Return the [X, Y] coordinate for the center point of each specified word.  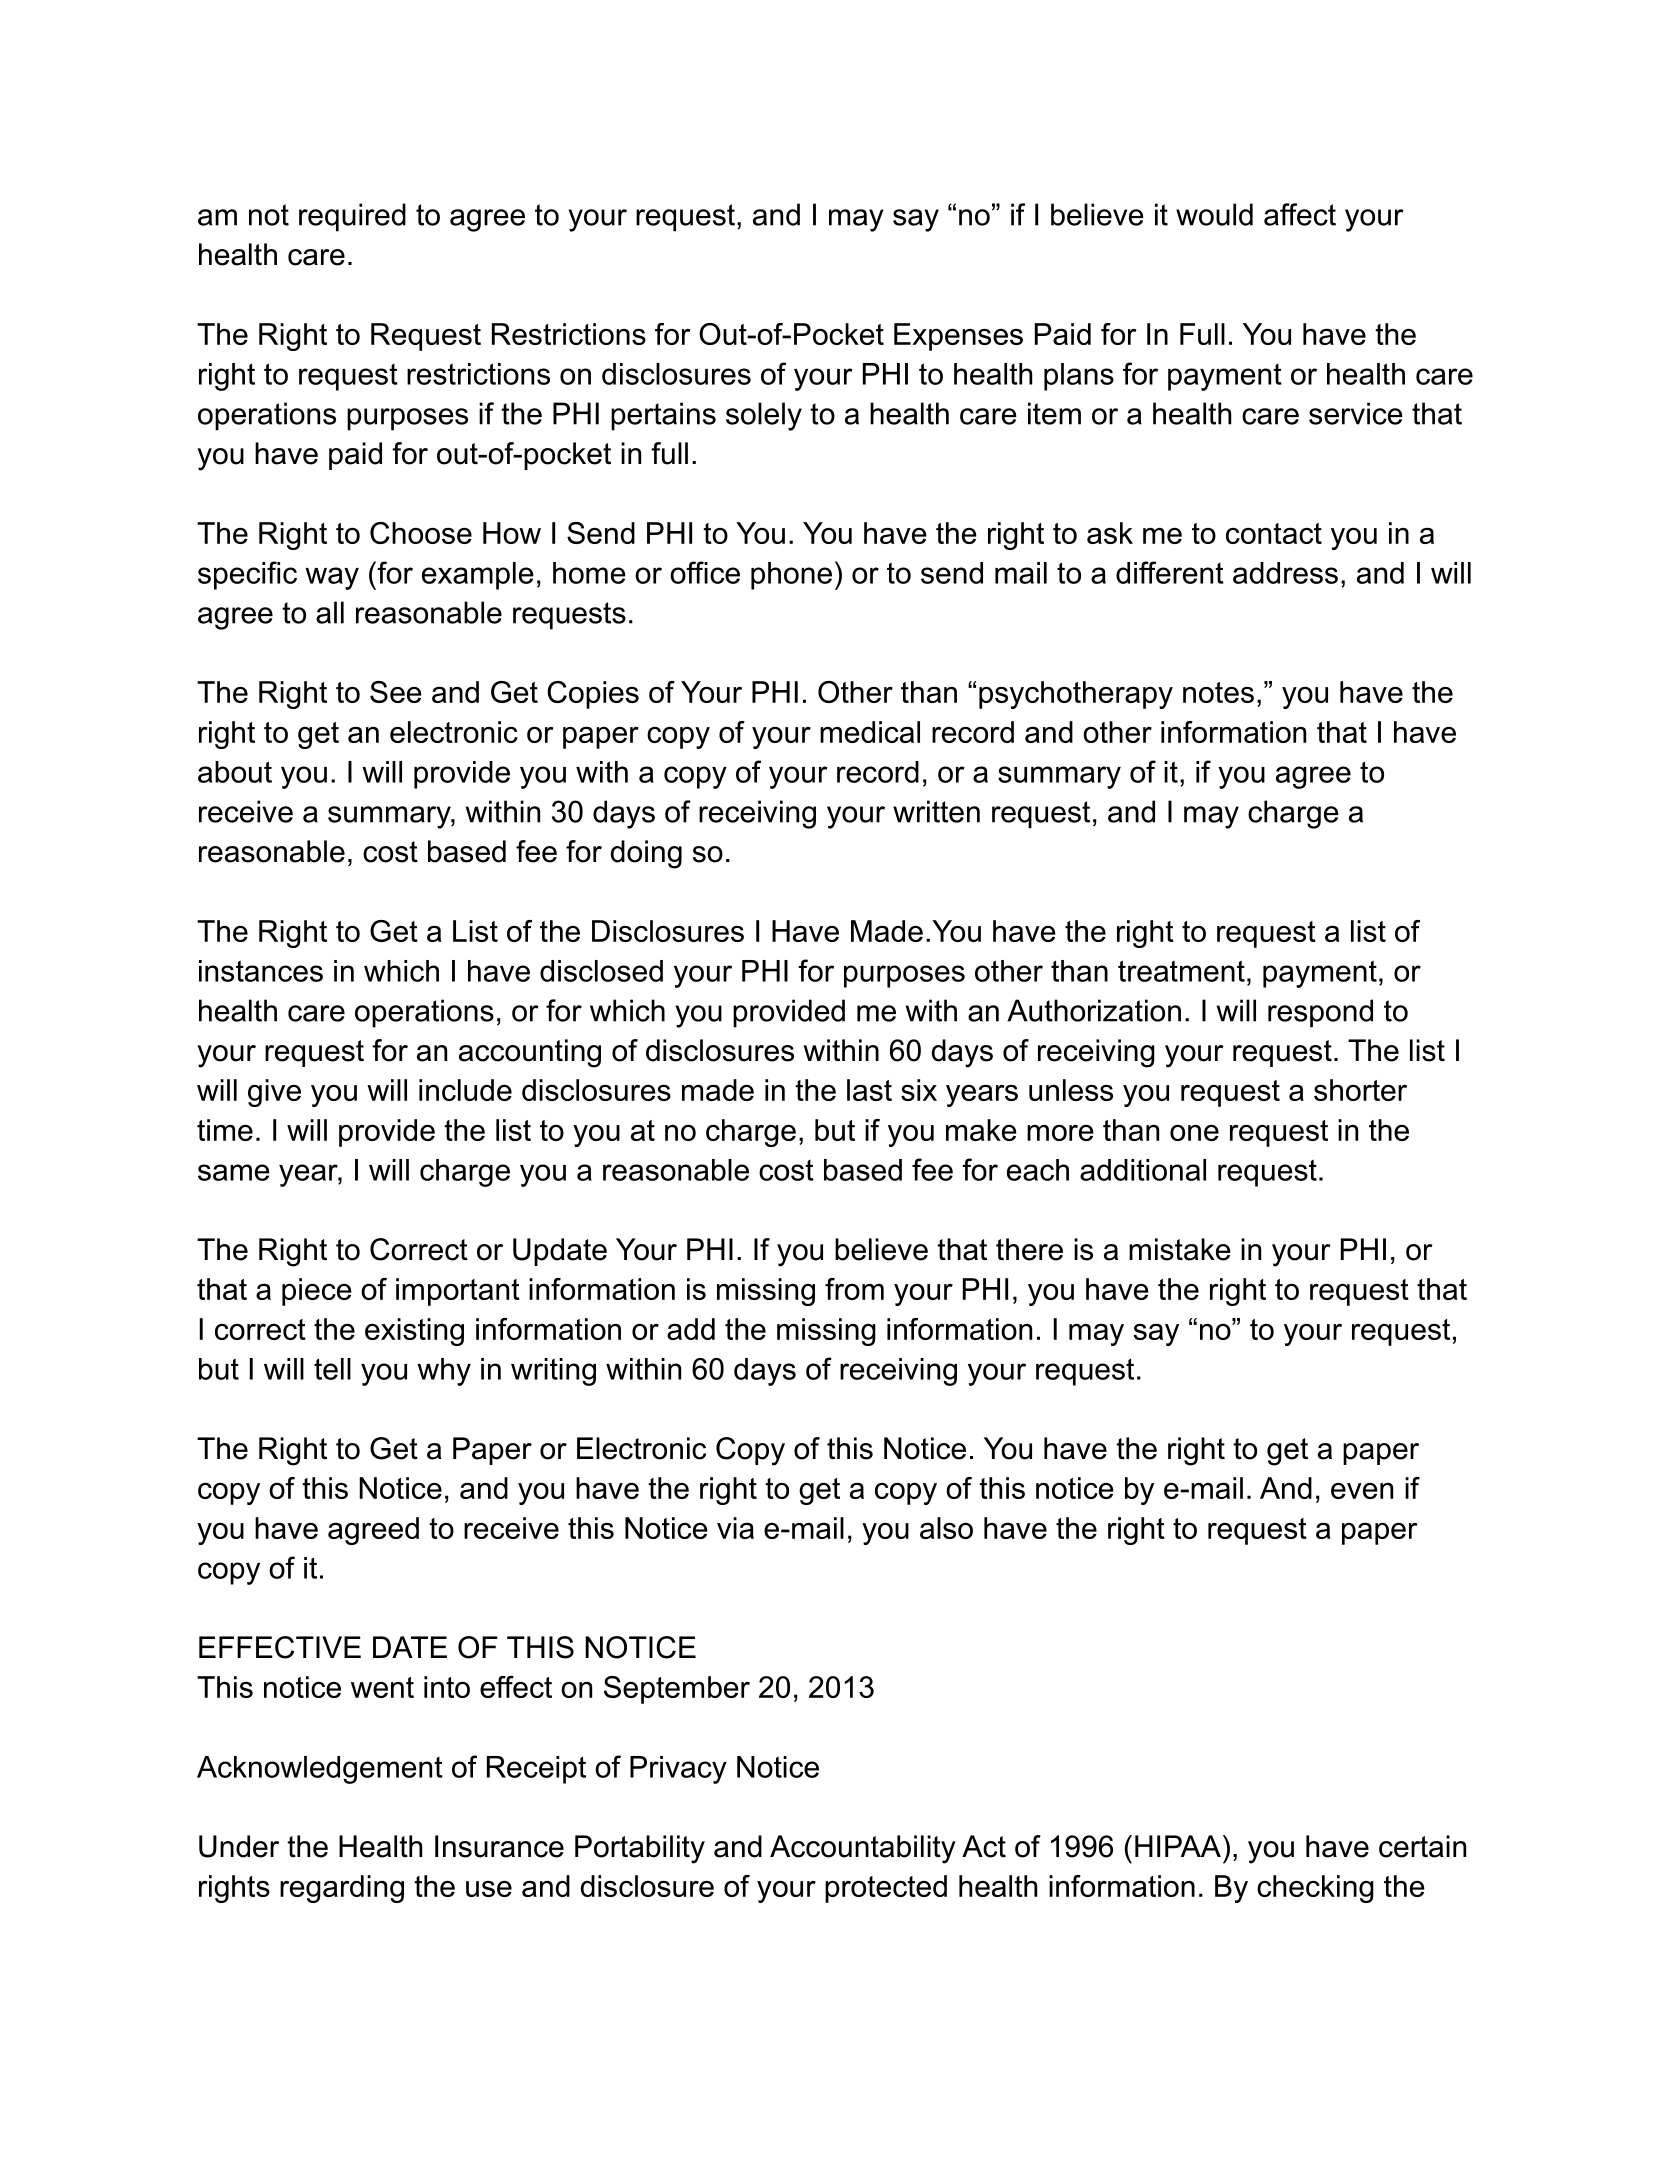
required [352, 217]
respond [1320, 1013]
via [735, 1528]
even [1362, 1491]
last [869, 1090]
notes [1218, 692]
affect [1300, 214]
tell [332, 1369]
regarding [342, 1889]
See [396, 692]
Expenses [958, 337]
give [274, 1093]
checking [1315, 1889]
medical [870, 732]
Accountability [863, 1849]
